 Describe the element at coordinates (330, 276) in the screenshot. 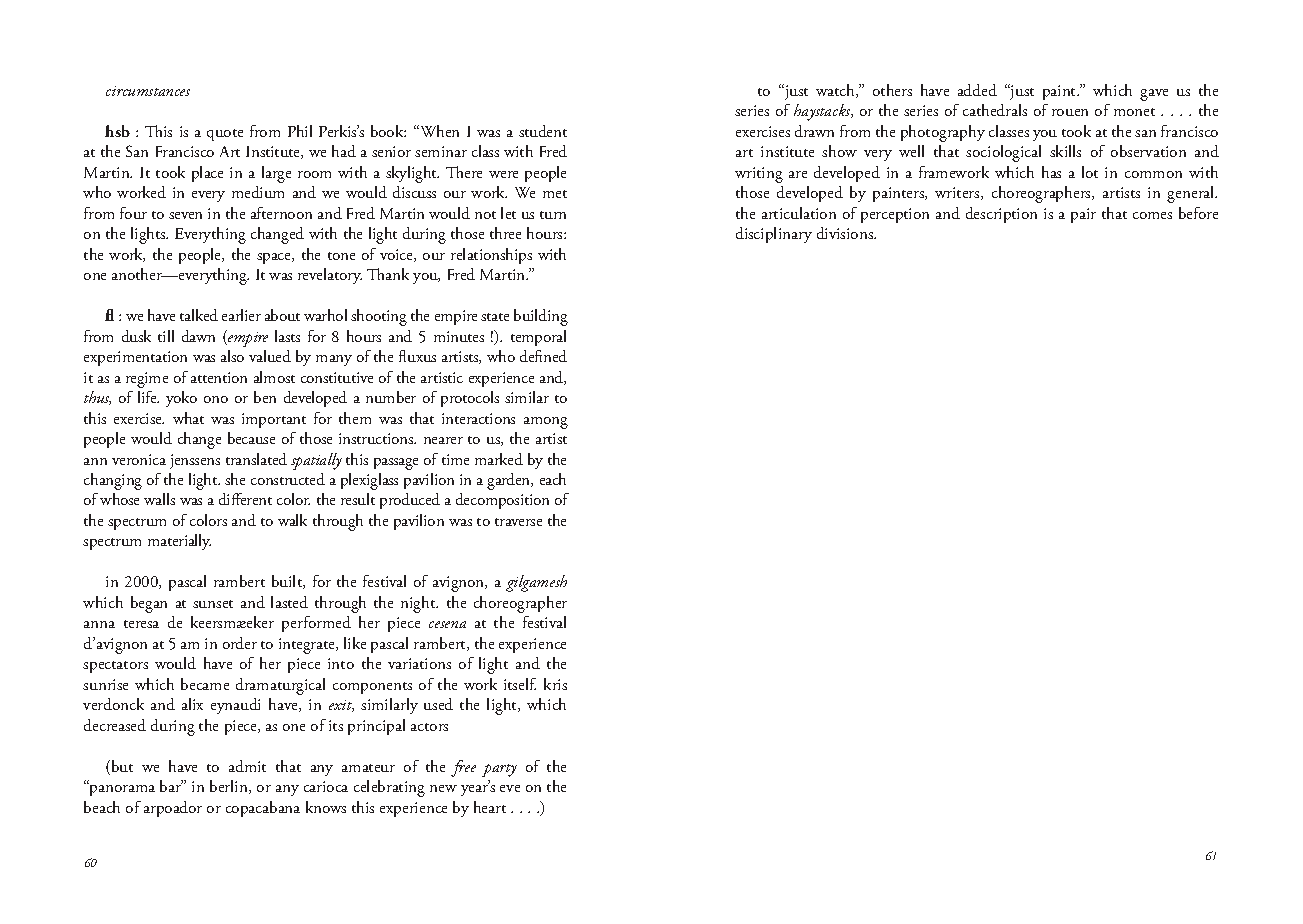

I see `revelatory` at that location.
